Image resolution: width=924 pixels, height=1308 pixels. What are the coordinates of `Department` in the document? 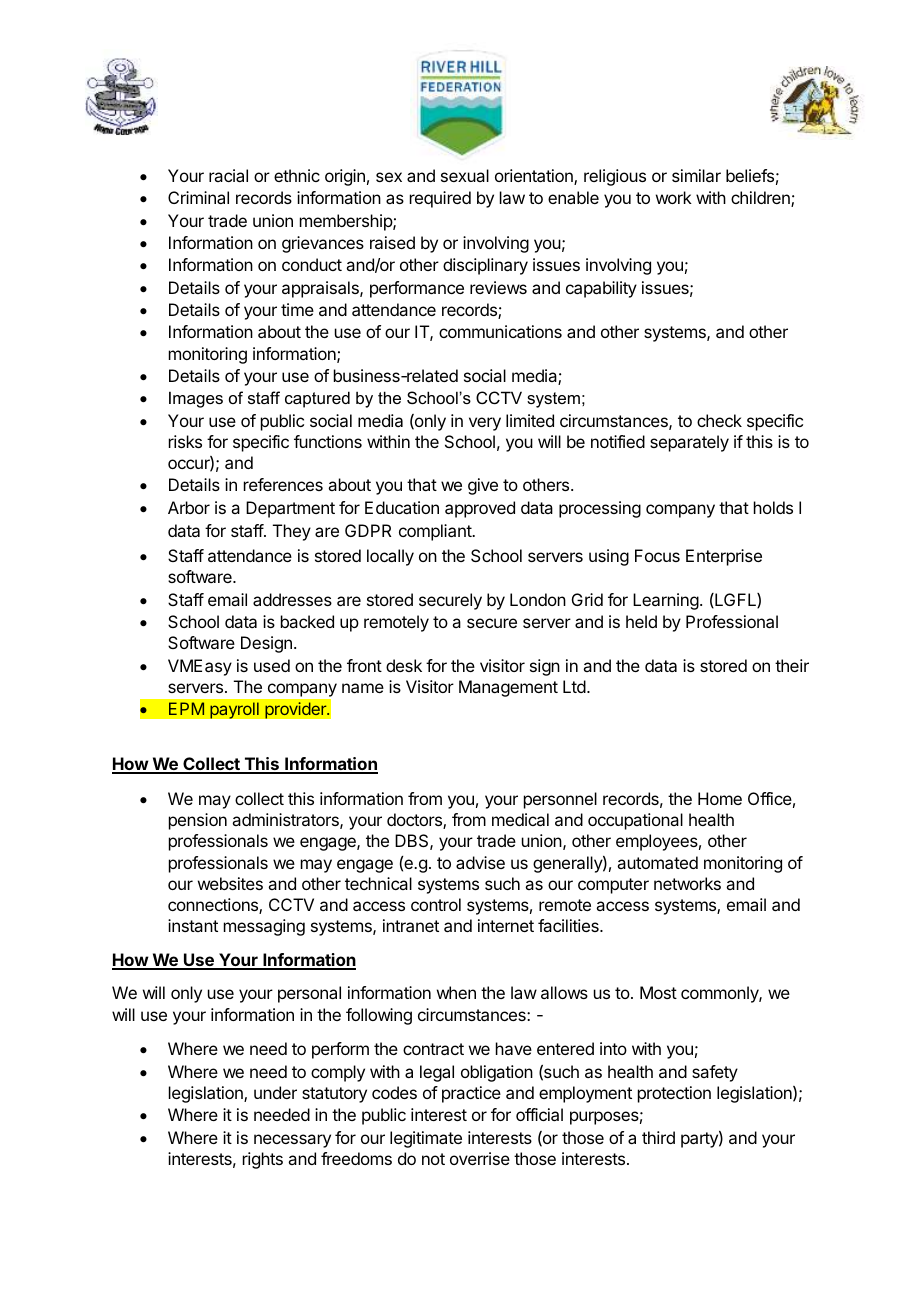 It's located at (290, 509).
